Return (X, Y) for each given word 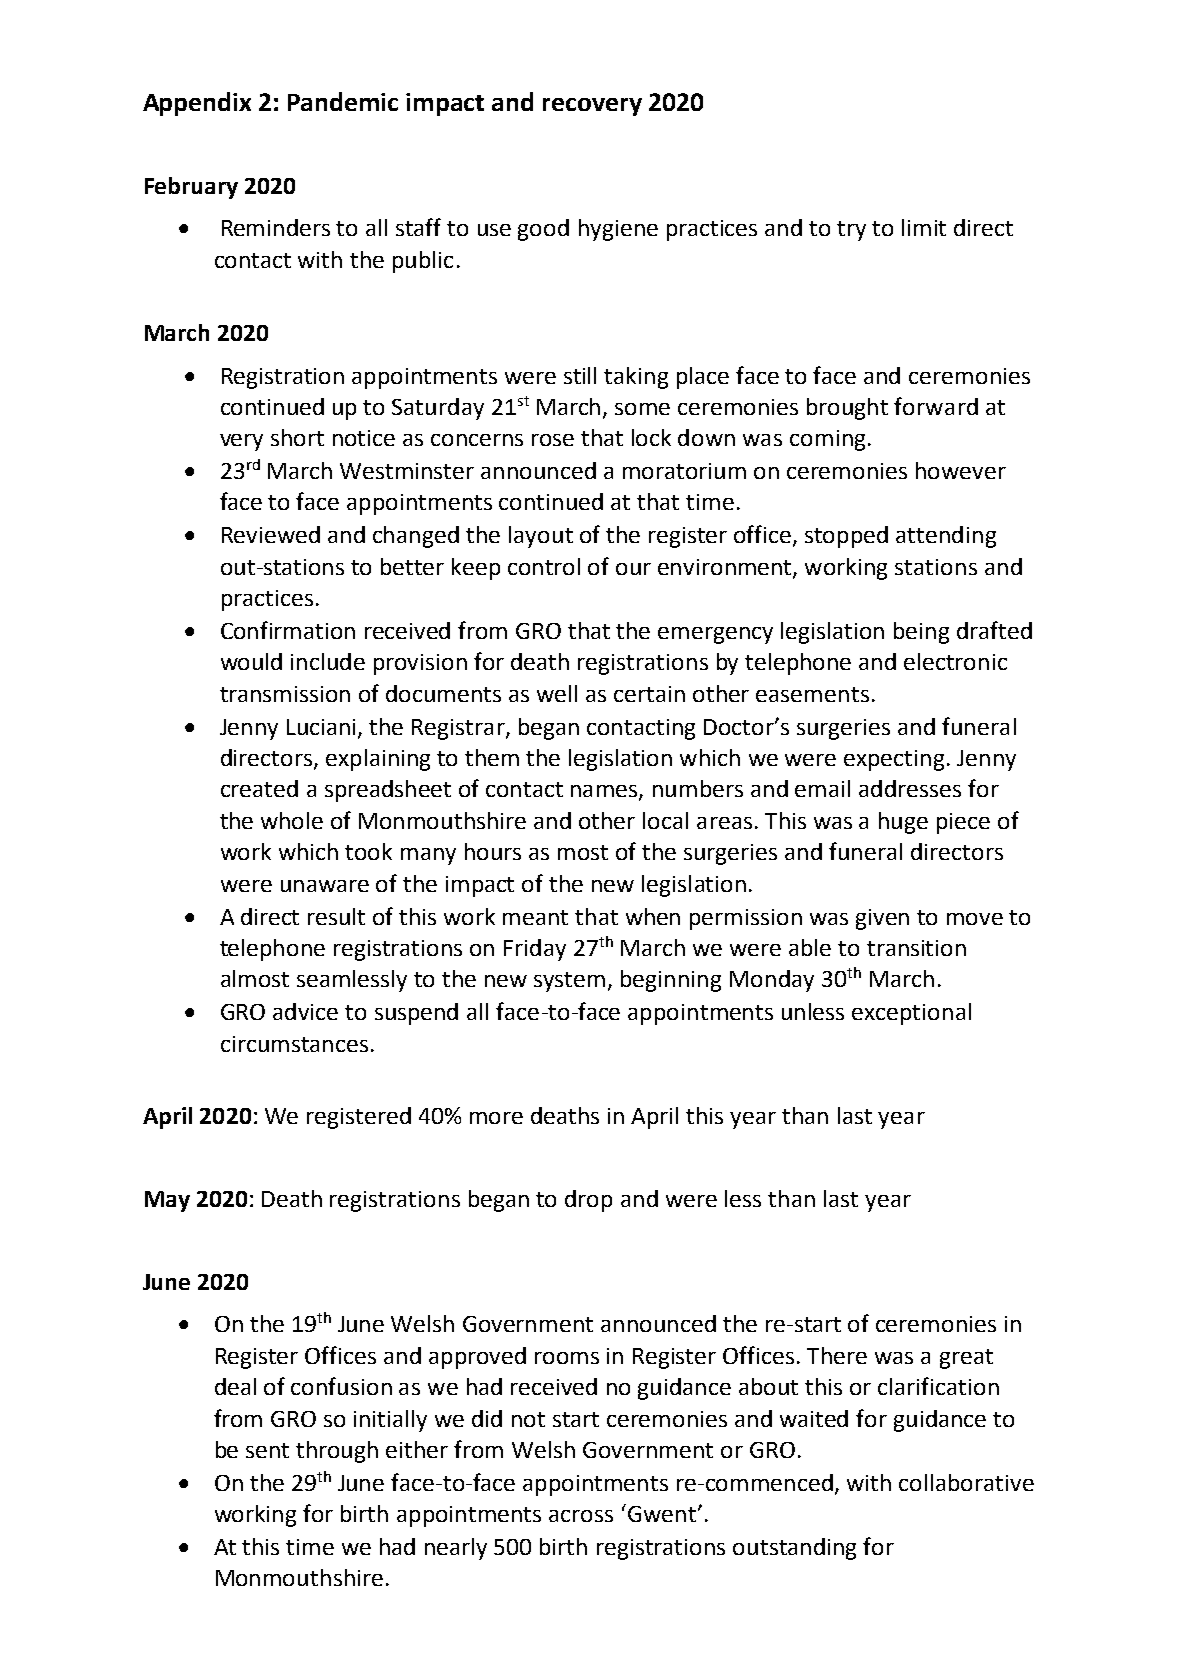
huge (903, 823)
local (665, 820)
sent (267, 1450)
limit (924, 227)
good (543, 230)
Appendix (197, 104)
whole (292, 820)
